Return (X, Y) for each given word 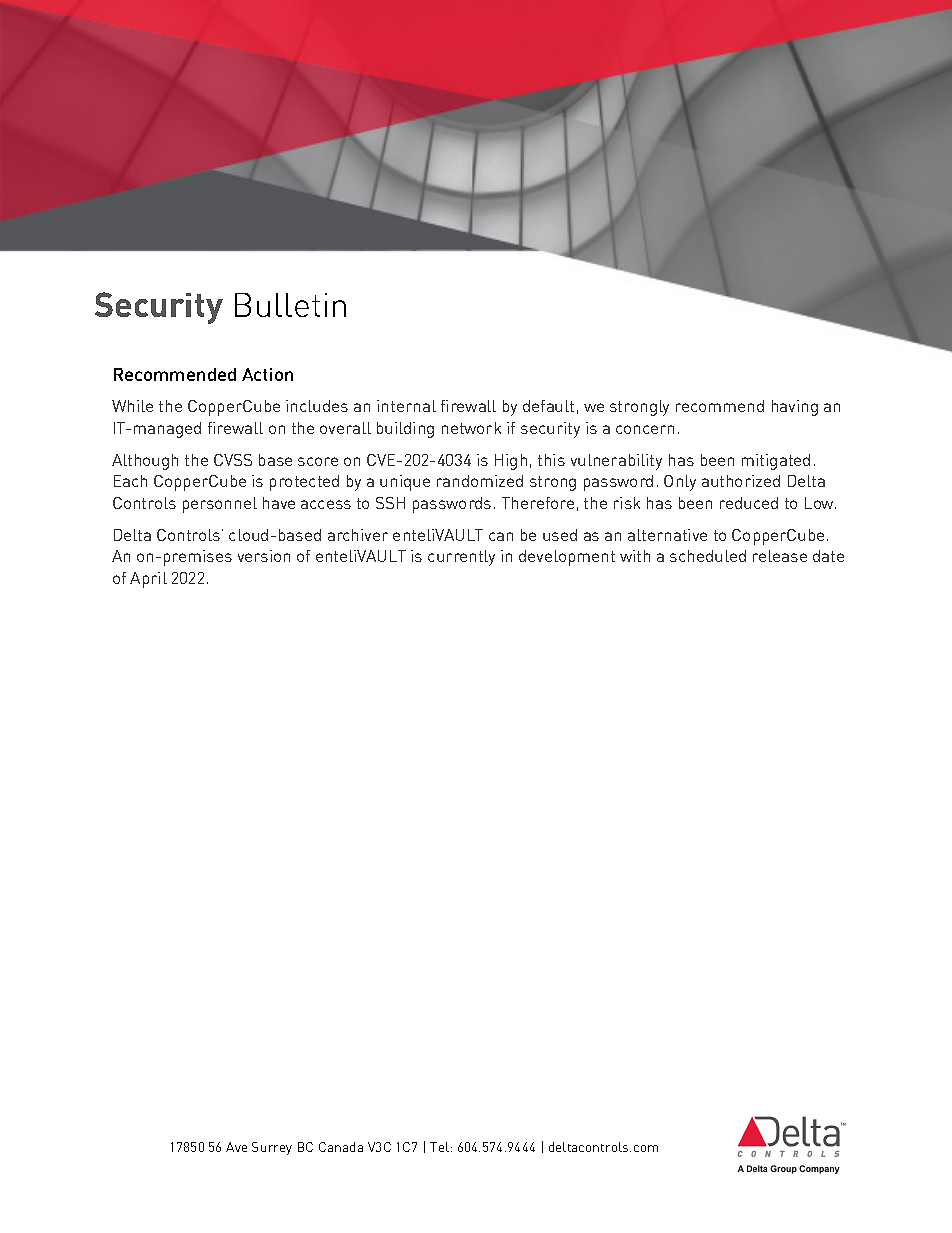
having (795, 408)
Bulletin (290, 305)
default (548, 406)
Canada (341, 1147)
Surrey (272, 1148)
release (780, 556)
